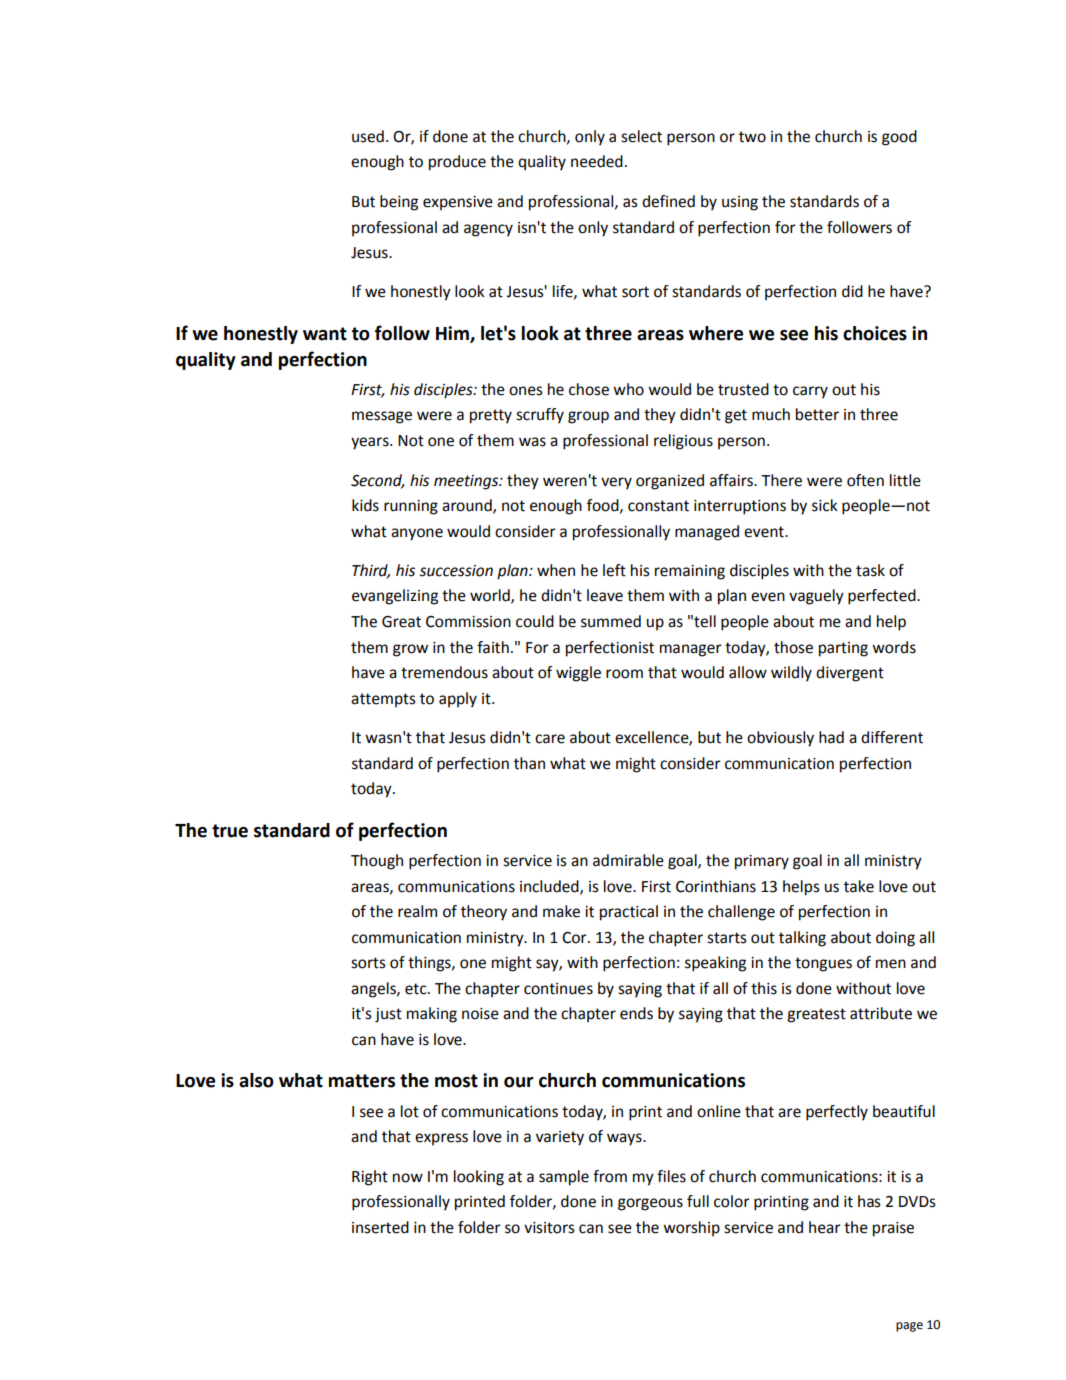  I want to click on care, so click(550, 739).
